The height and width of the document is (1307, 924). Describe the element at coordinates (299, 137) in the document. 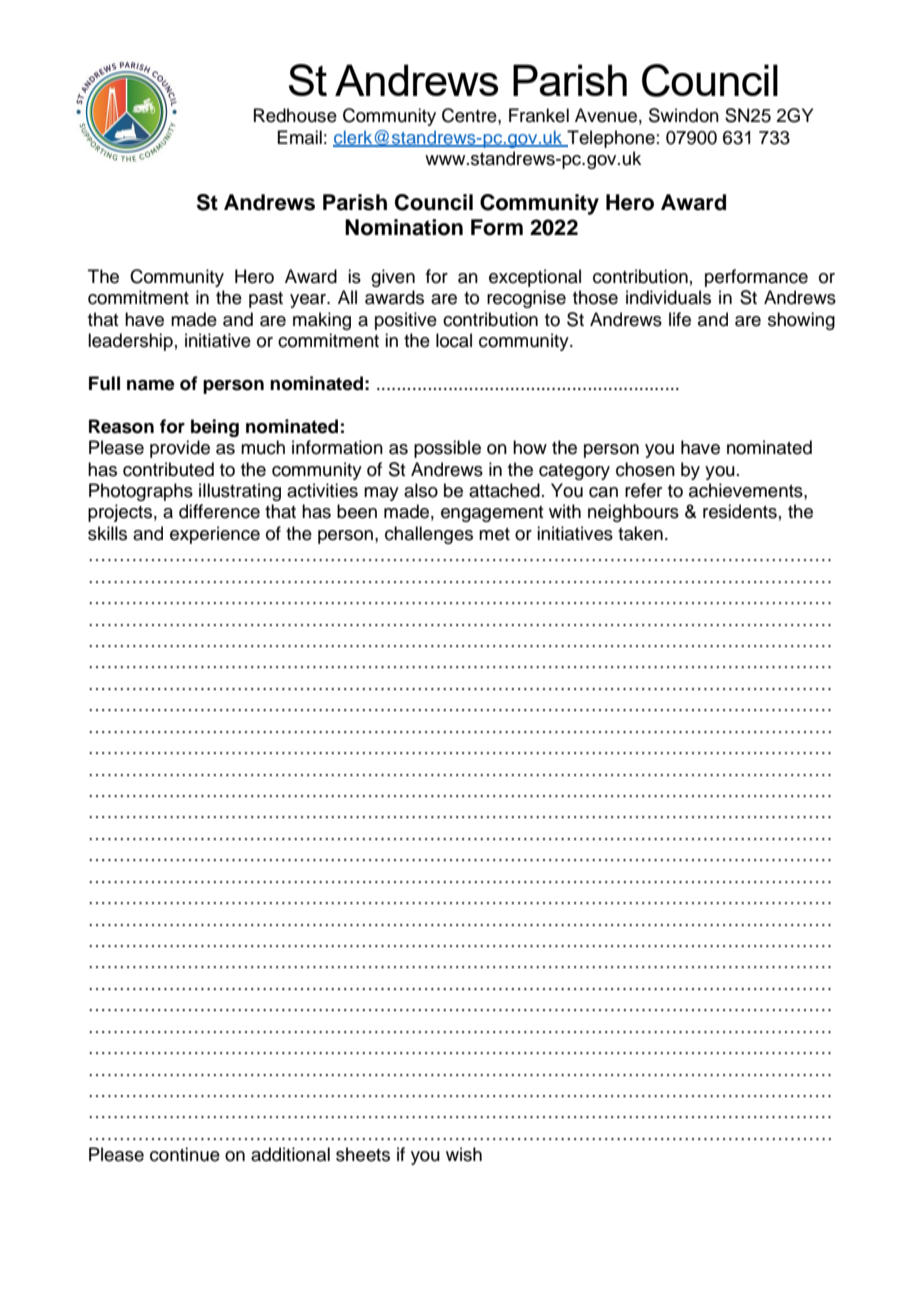

I see `Email` at that location.
